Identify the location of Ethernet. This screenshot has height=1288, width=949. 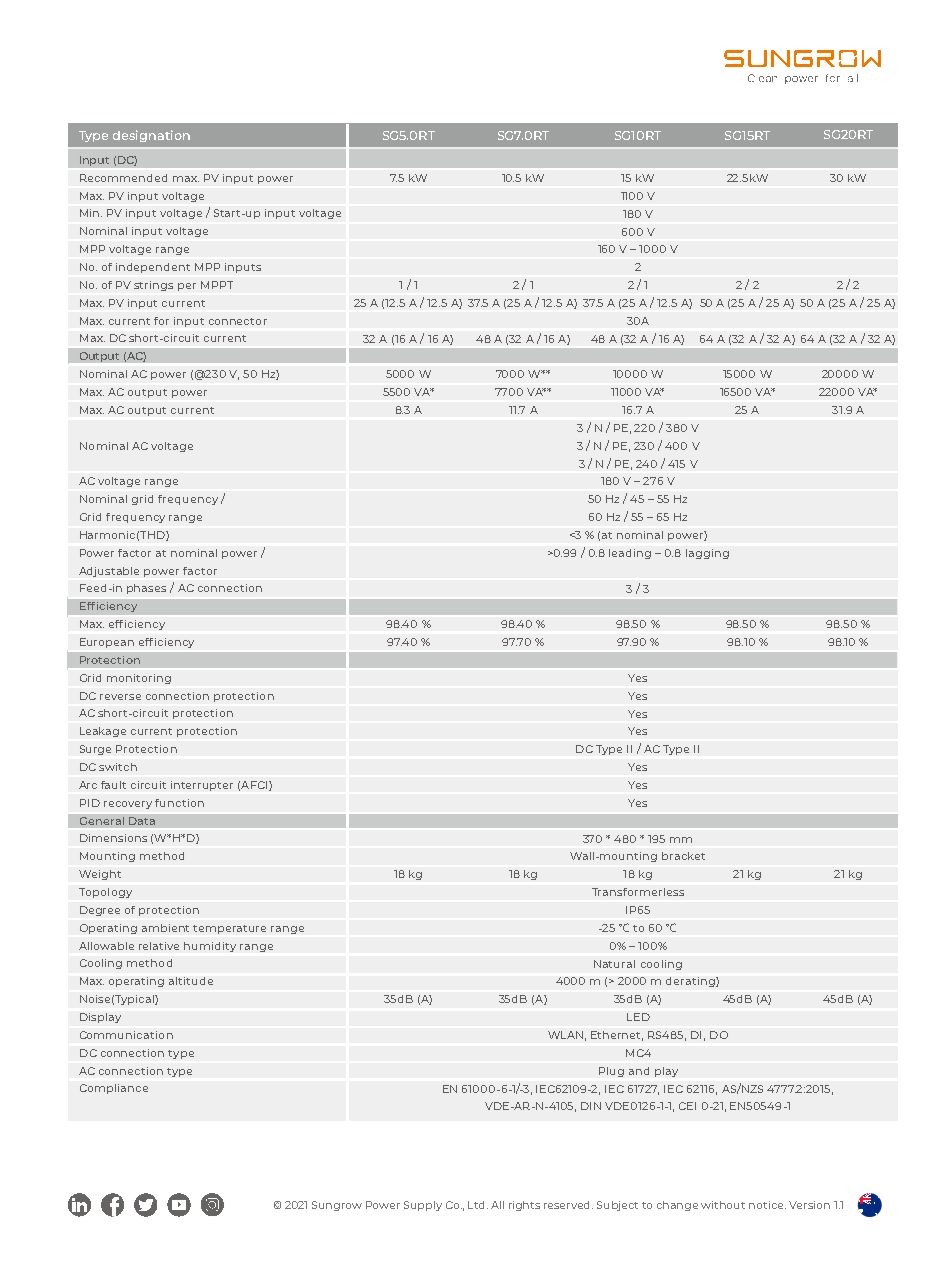
(617, 1036).
